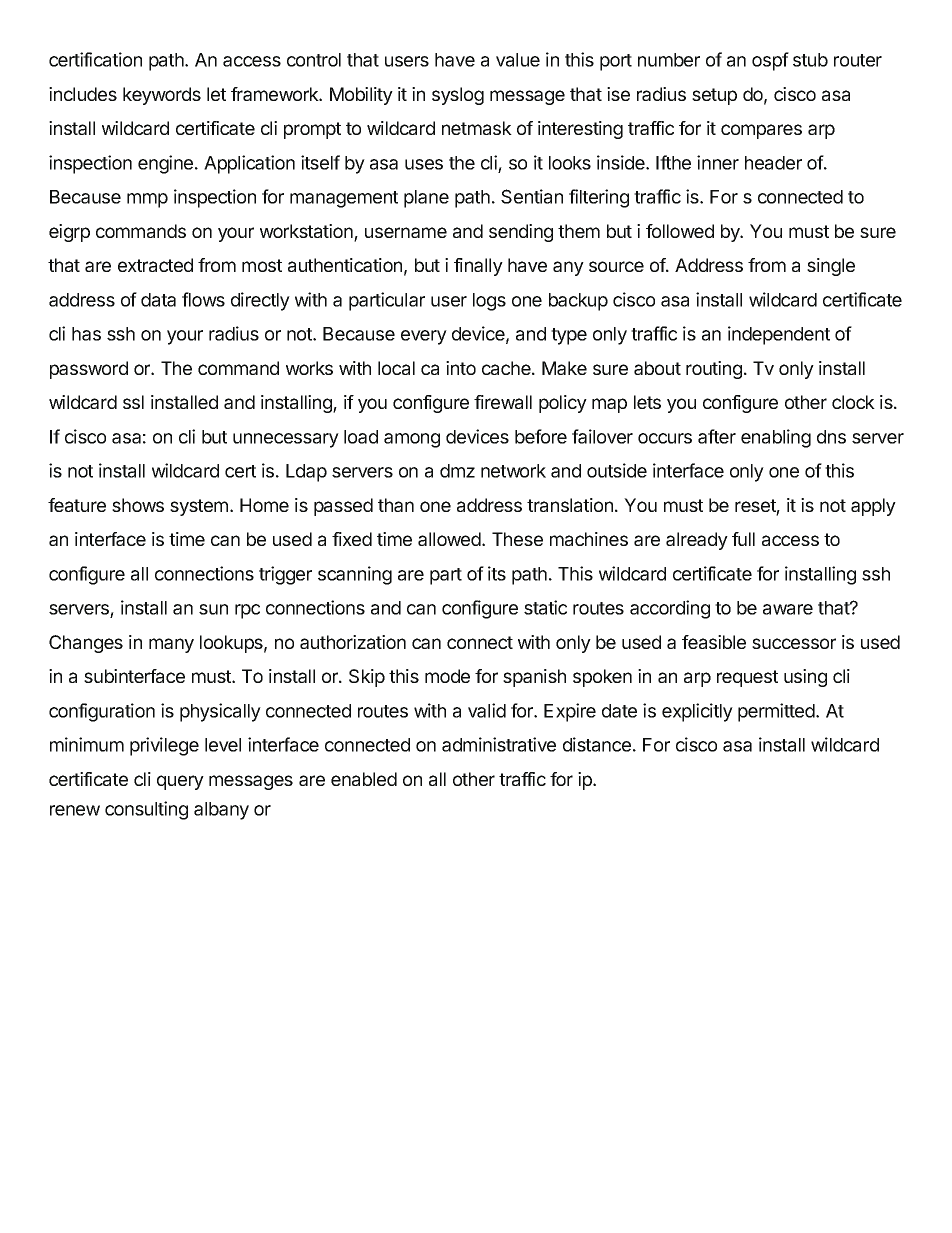 The height and width of the screenshot is (1233, 952). What do you see at coordinates (743, 539) in the screenshot?
I see `full` at bounding box center [743, 539].
